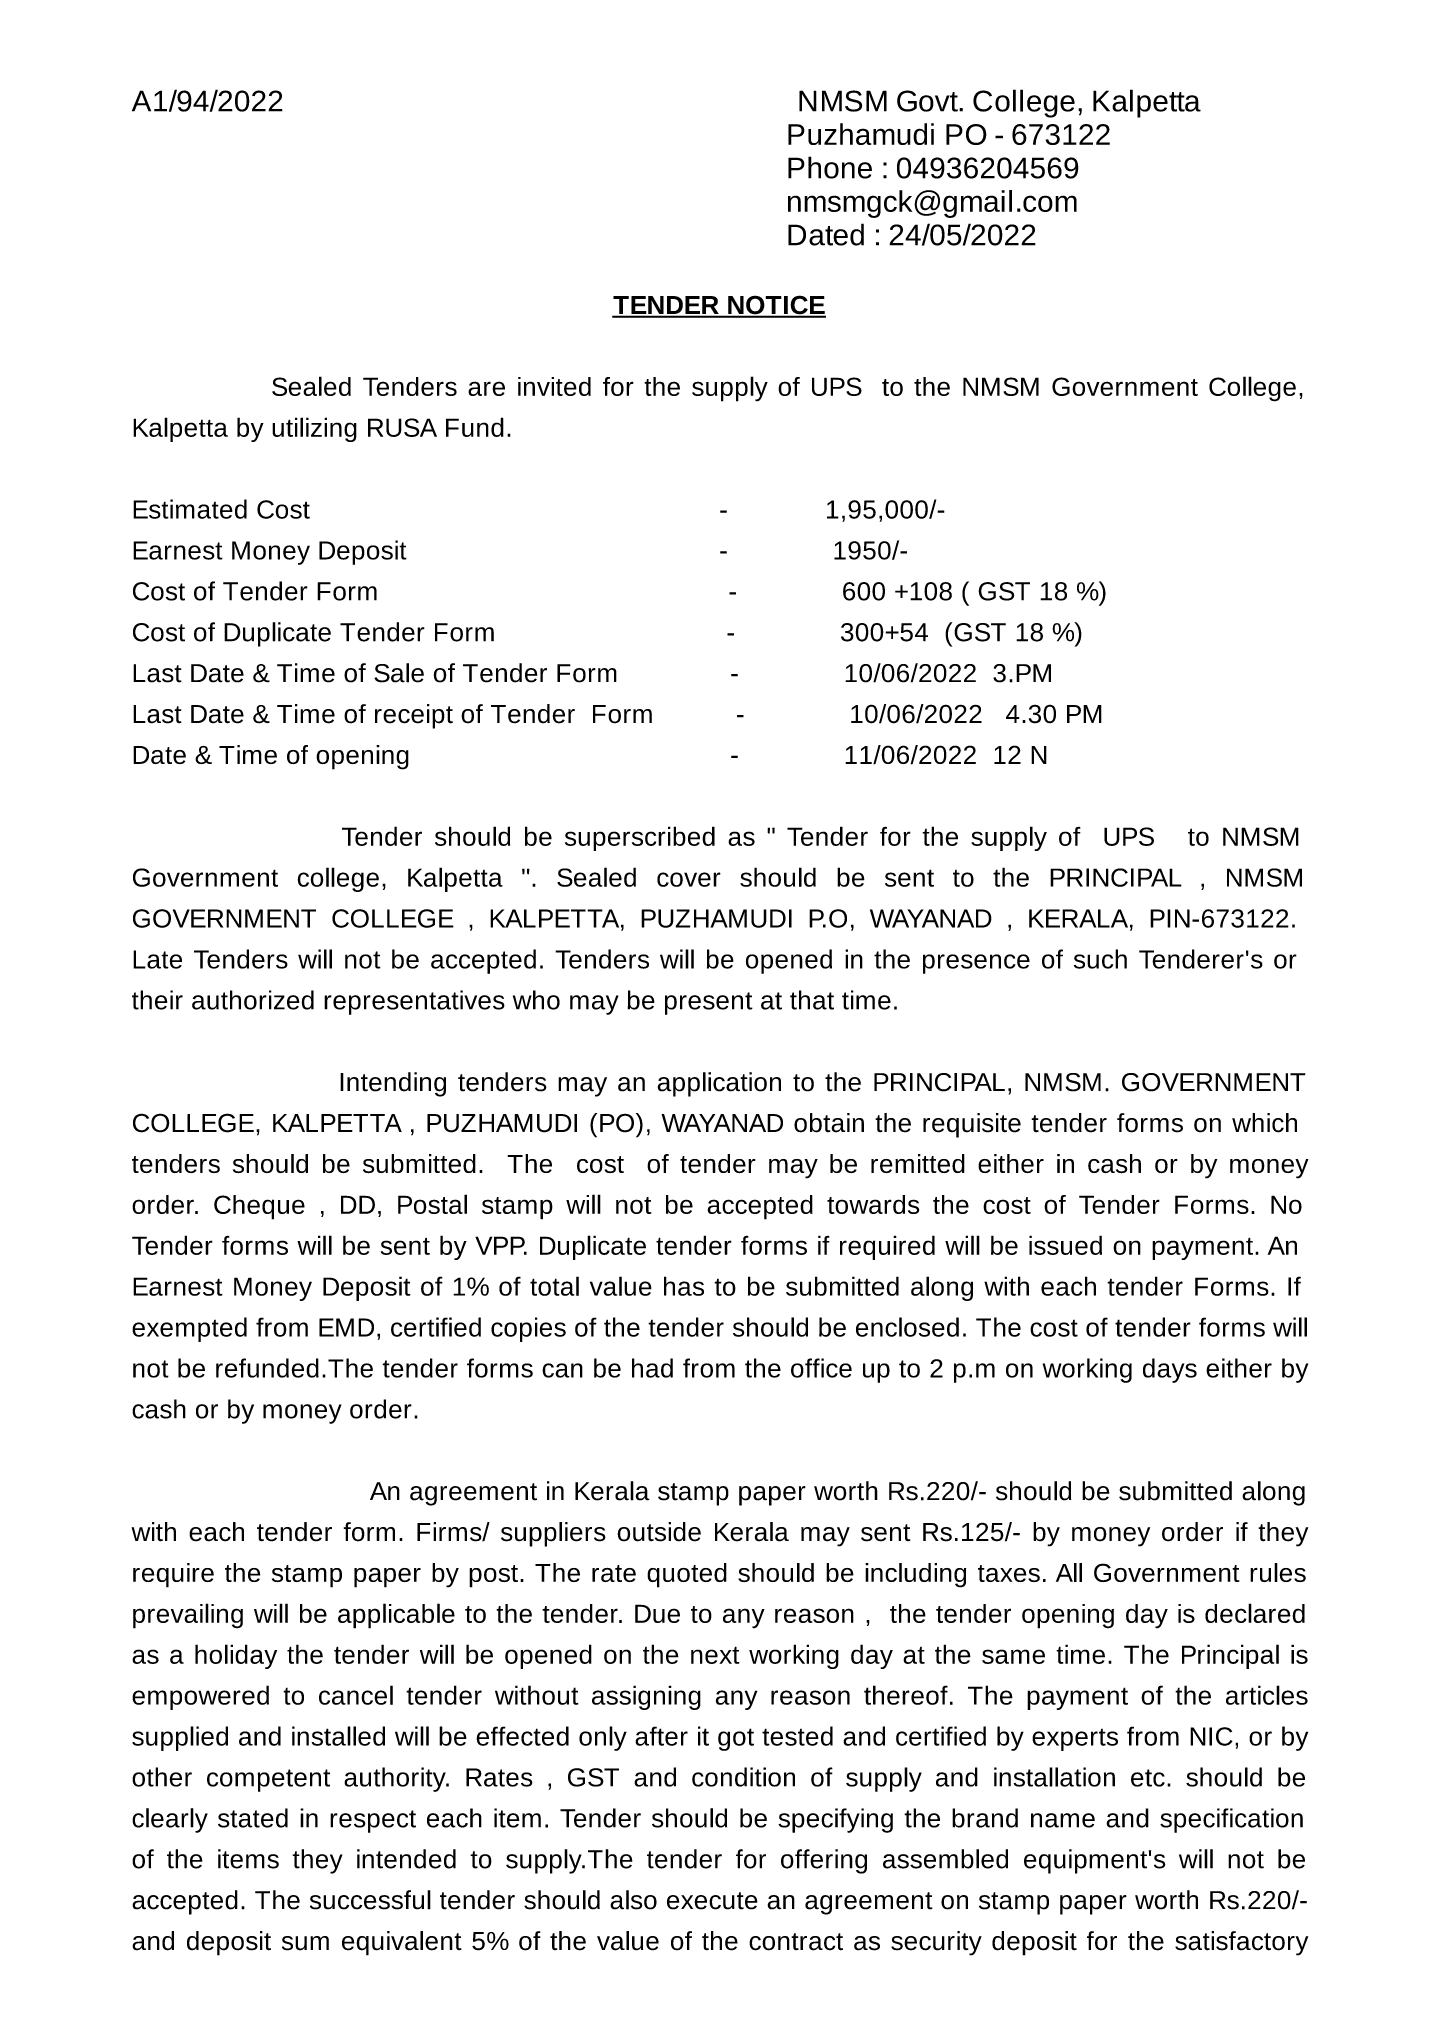 This screenshot has width=1441, height=2039. I want to click on such, so click(1100, 959).
